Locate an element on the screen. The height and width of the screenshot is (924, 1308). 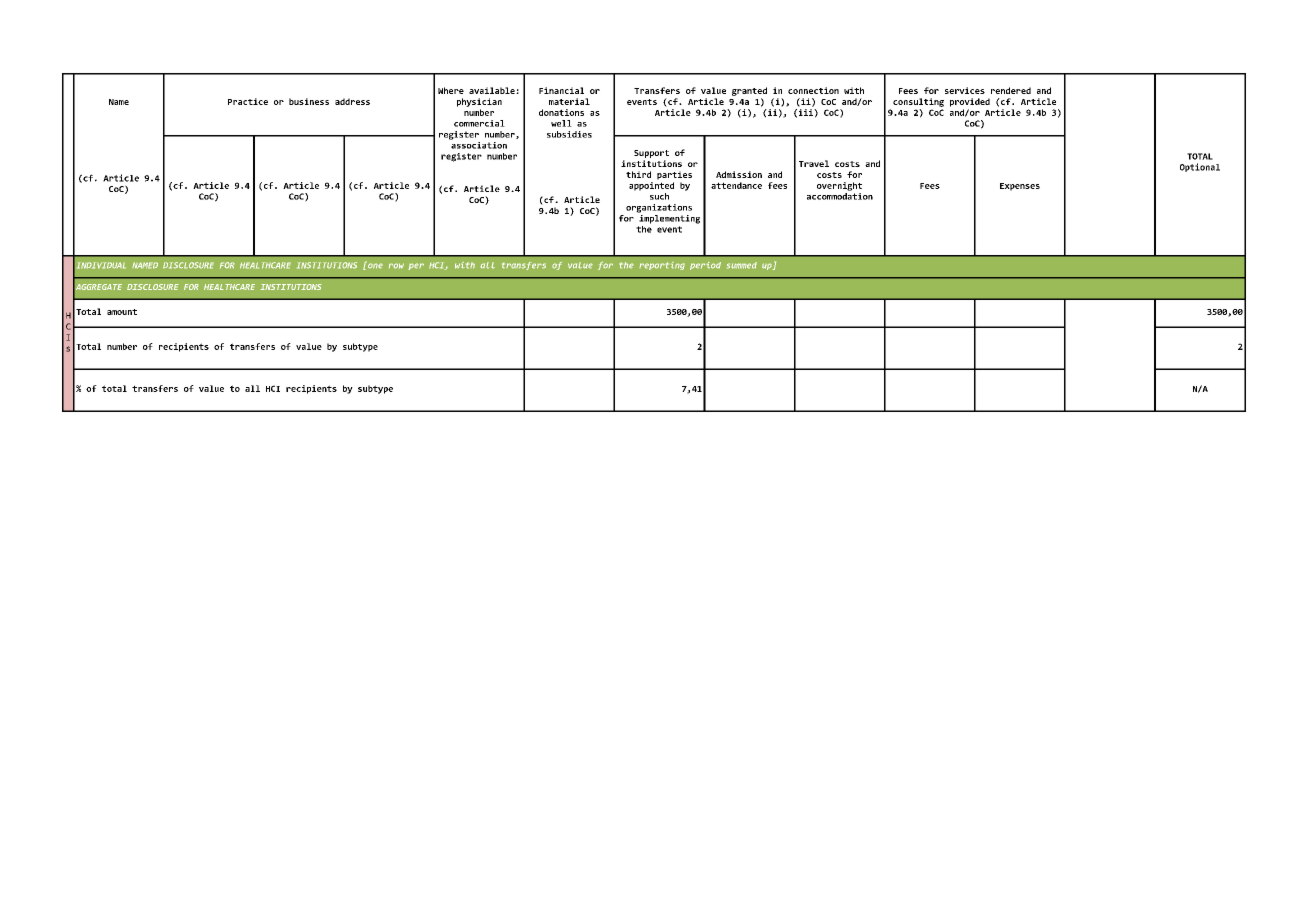
amount is located at coordinates (122, 312).
